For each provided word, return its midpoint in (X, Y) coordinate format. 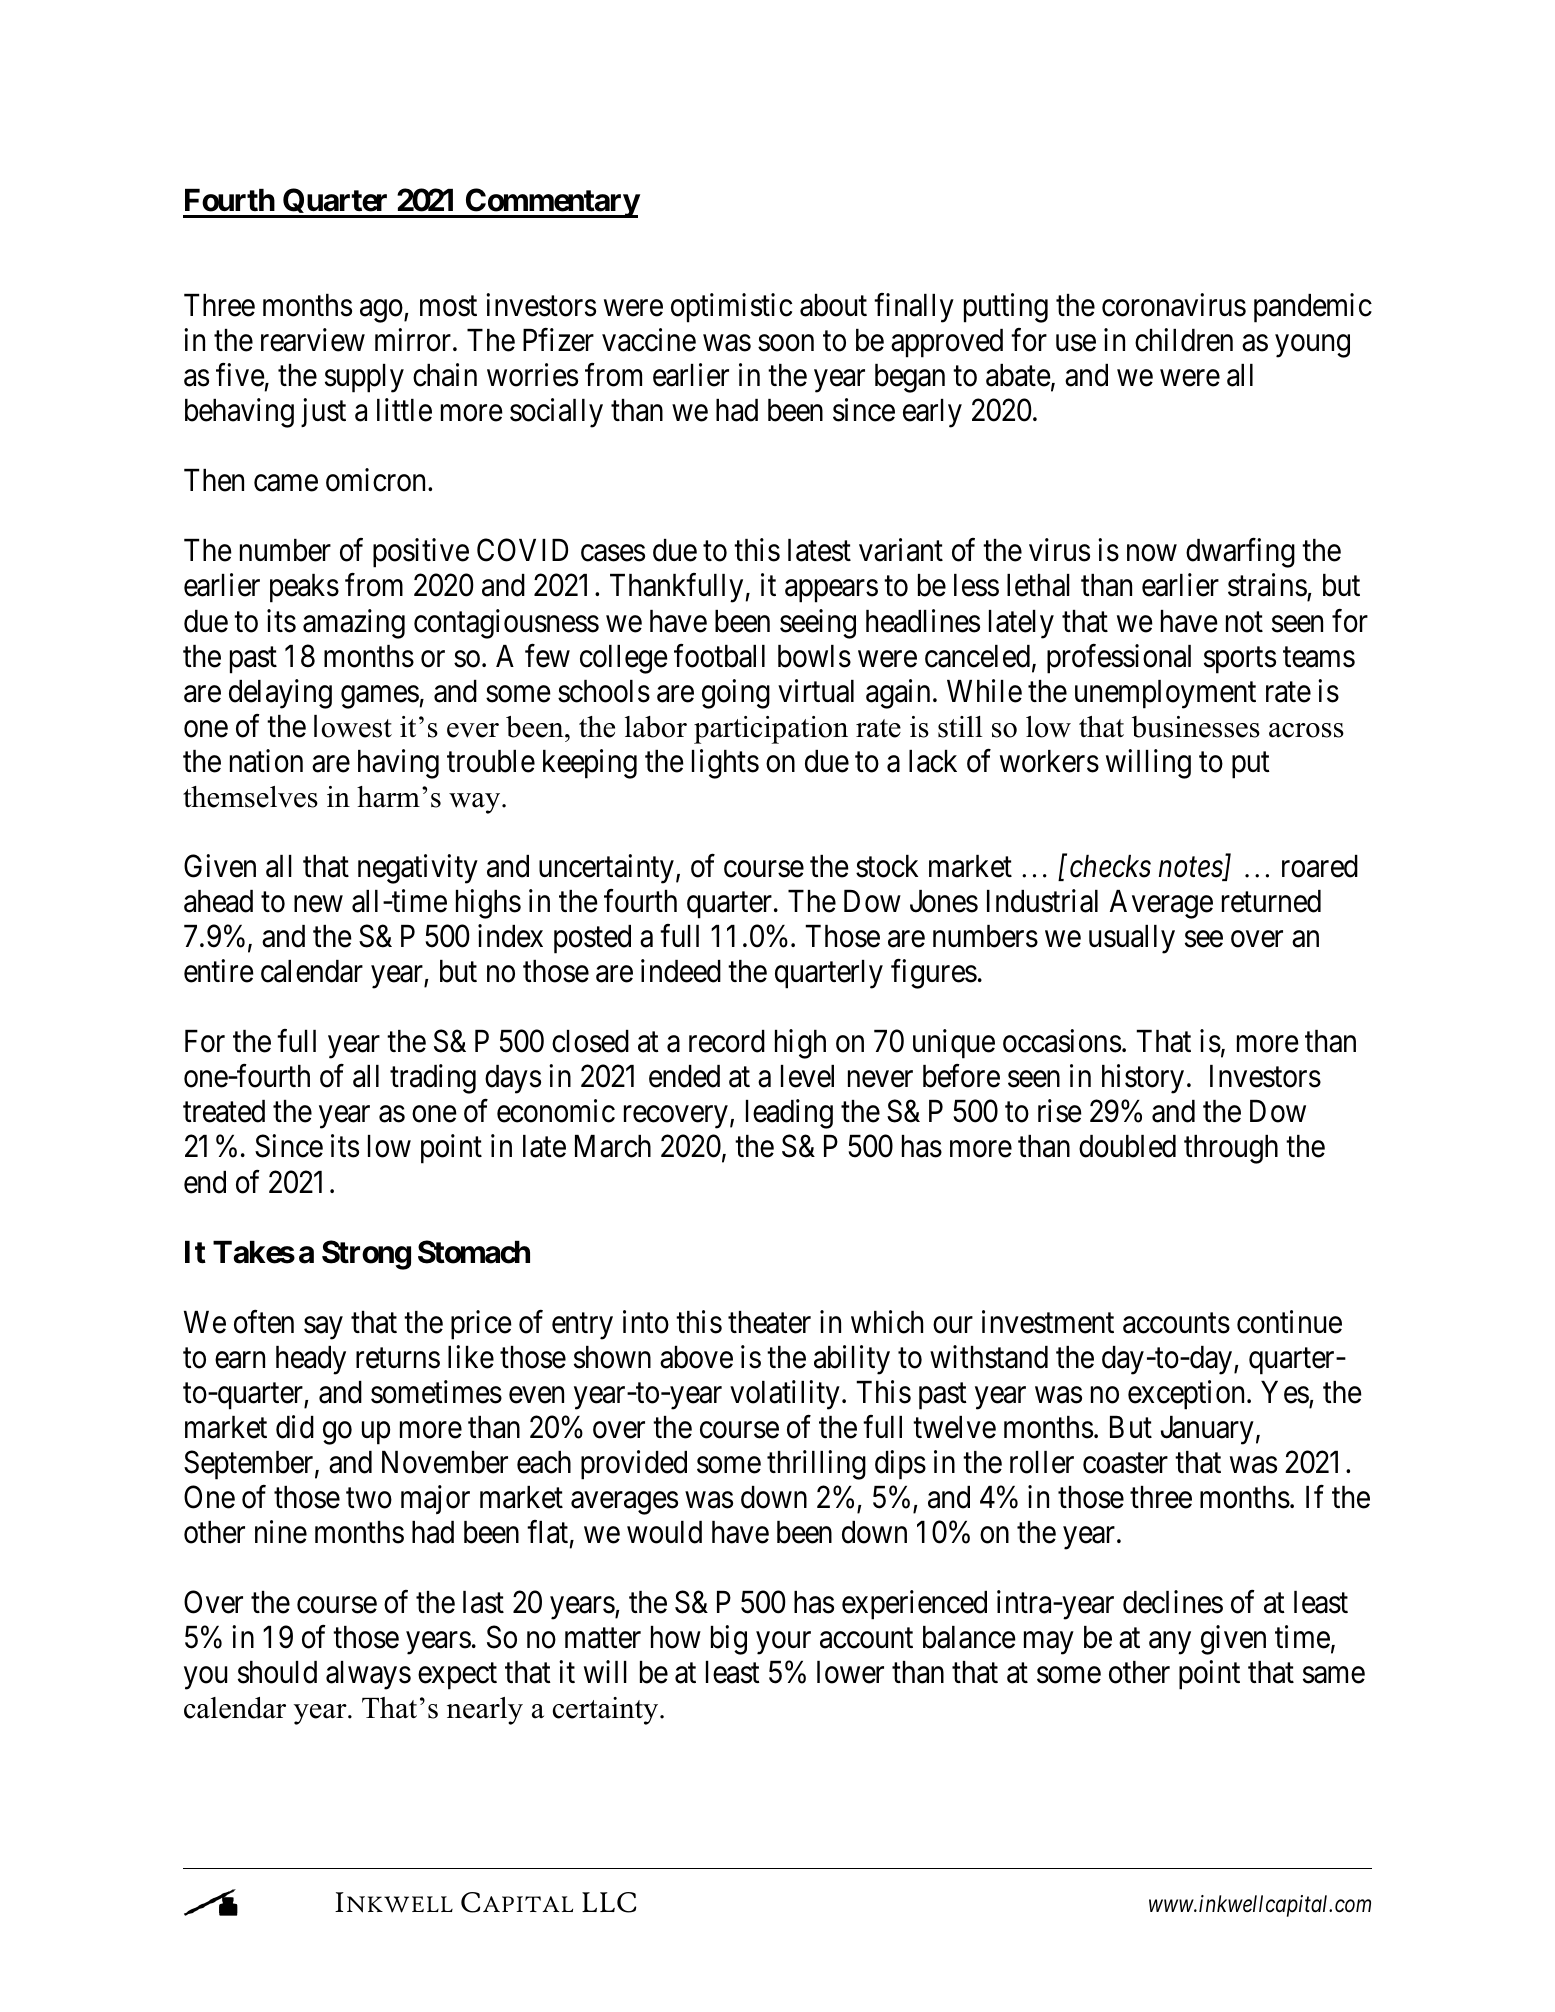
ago (381, 311)
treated (224, 1111)
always (368, 1675)
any (1170, 1643)
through (1231, 1149)
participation (771, 730)
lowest (353, 726)
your (783, 1643)
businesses (1196, 727)
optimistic (731, 308)
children (1184, 340)
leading (789, 1114)
